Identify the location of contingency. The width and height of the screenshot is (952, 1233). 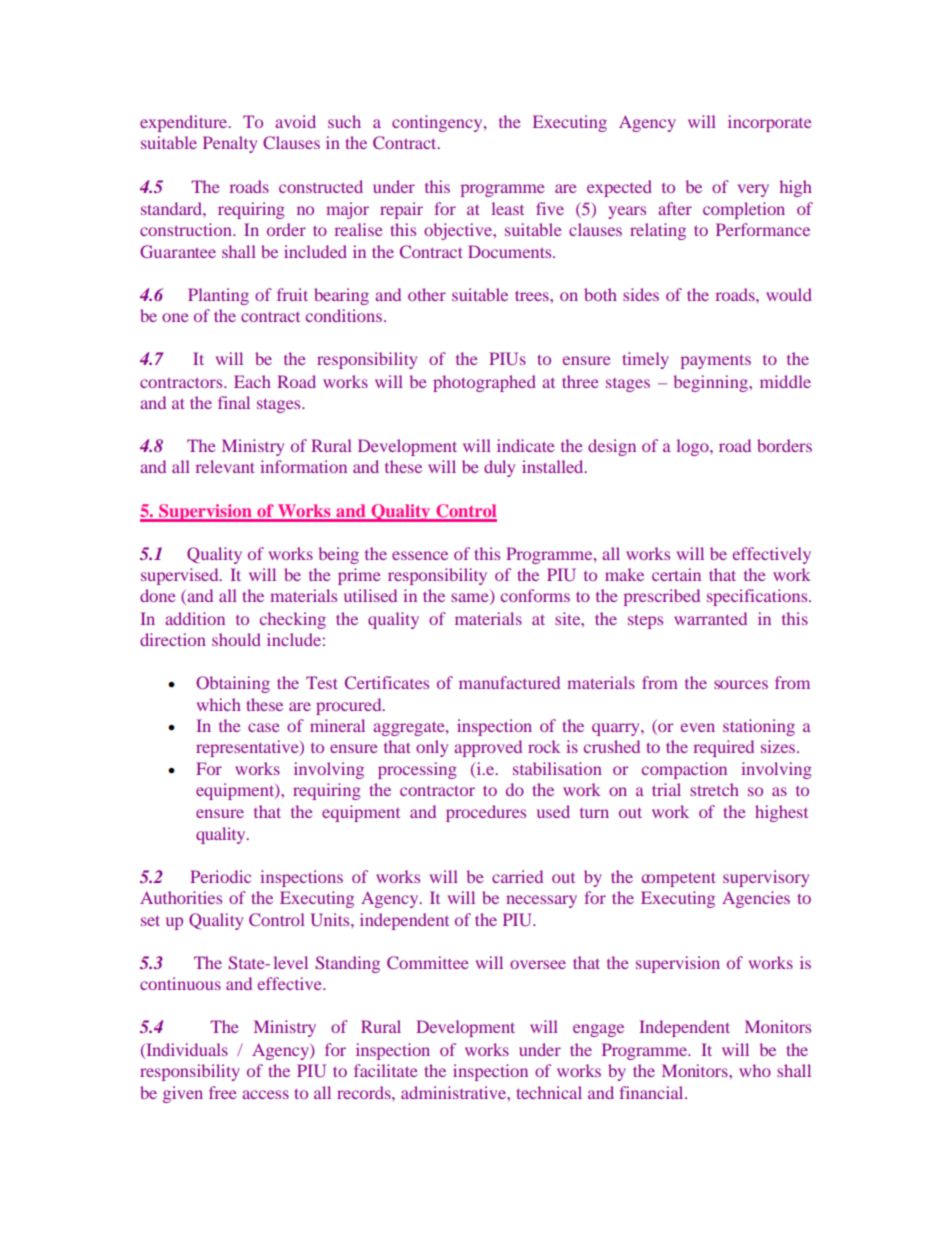
(438, 123).
